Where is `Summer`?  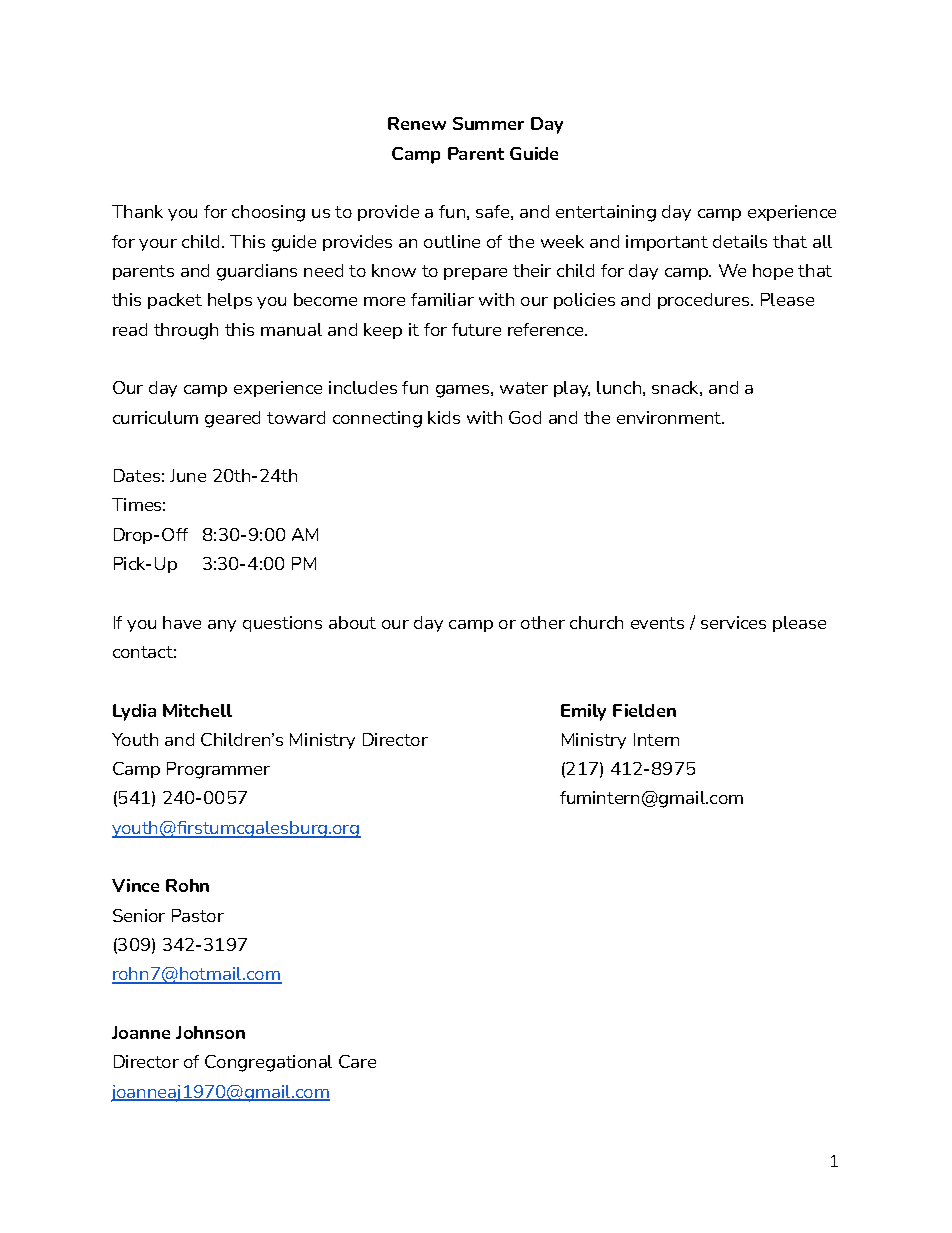
Summer is located at coordinates (488, 123).
